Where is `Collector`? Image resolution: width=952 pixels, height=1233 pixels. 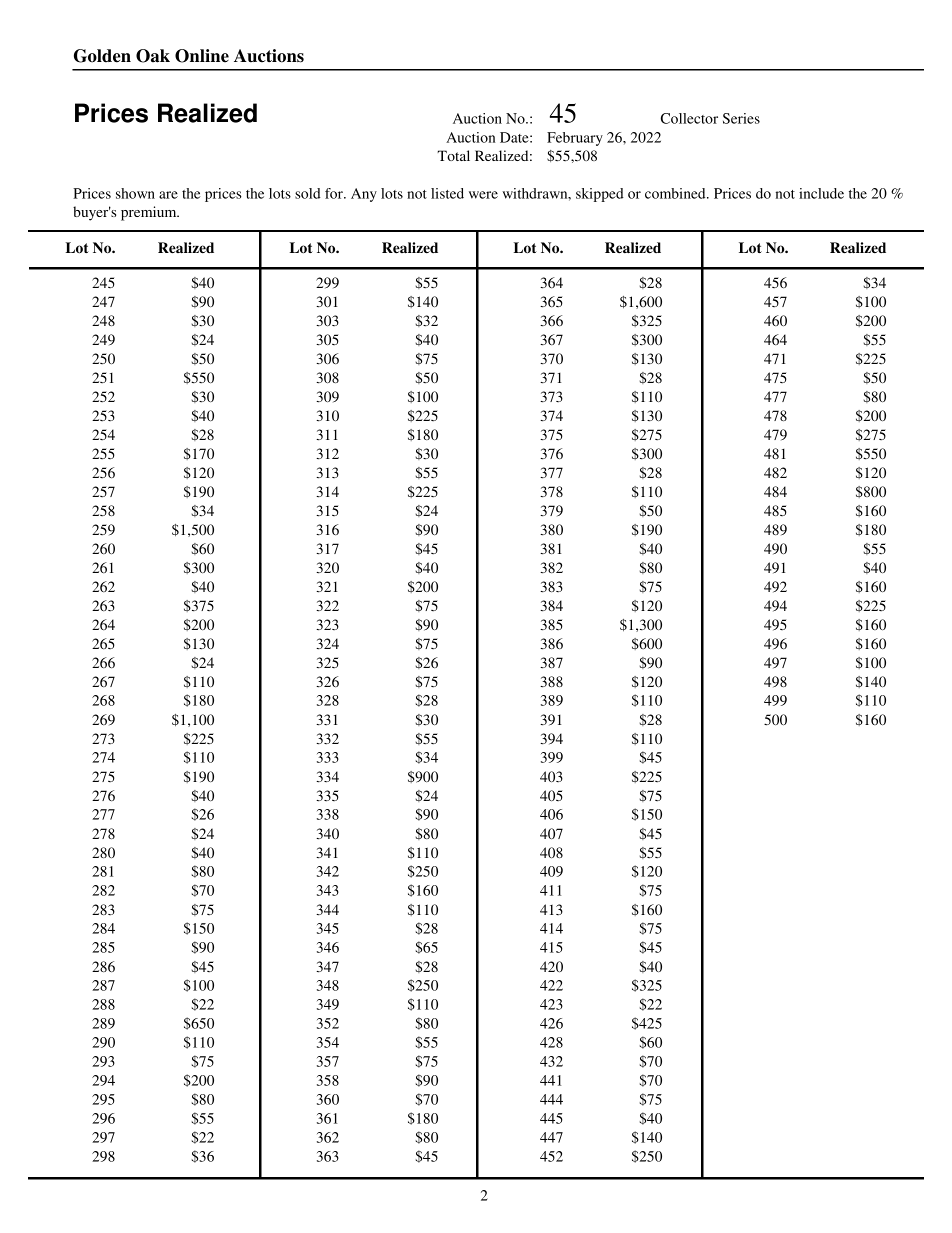
Collector is located at coordinates (689, 118).
